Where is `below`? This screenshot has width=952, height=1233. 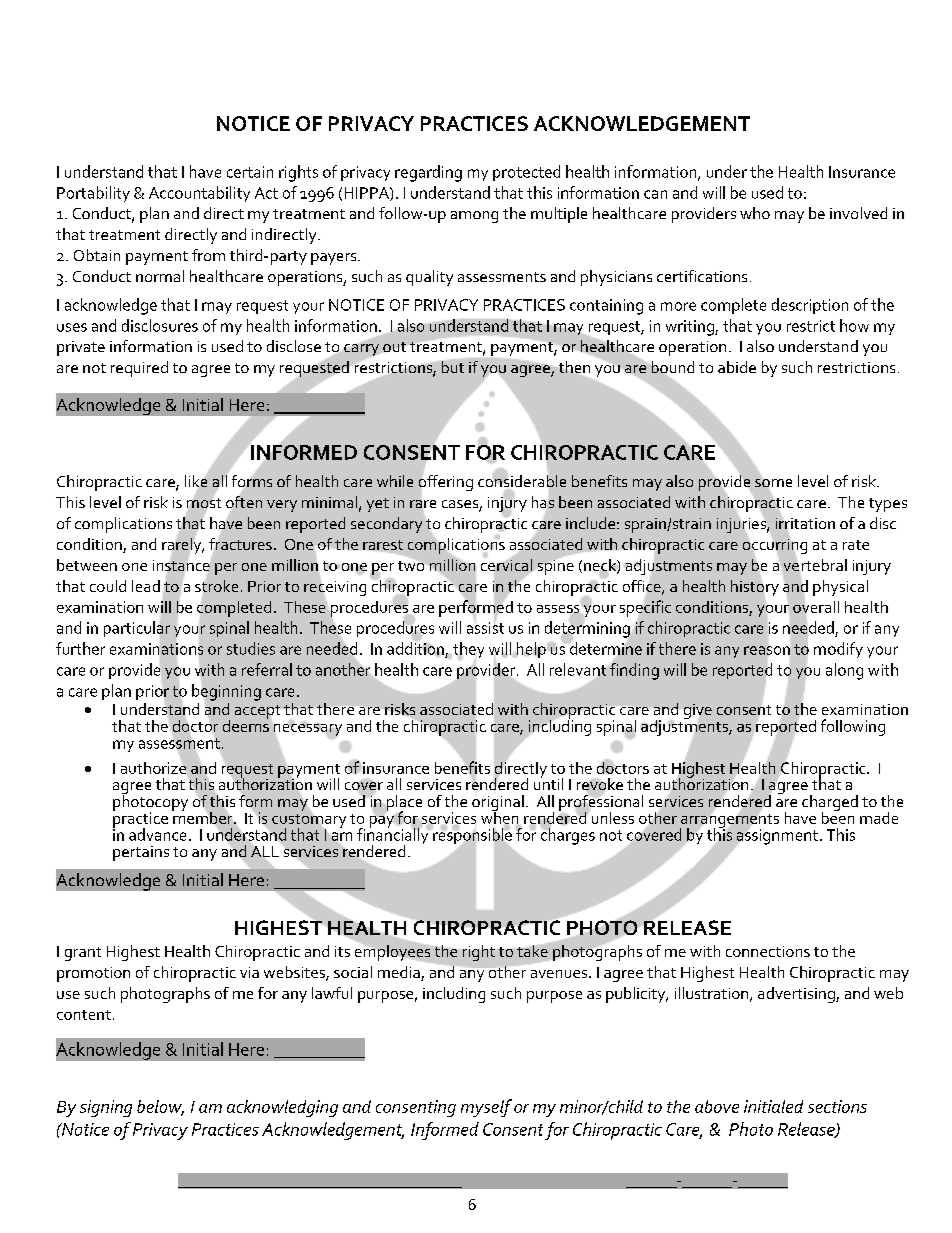 below is located at coordinates (160, 1107).
